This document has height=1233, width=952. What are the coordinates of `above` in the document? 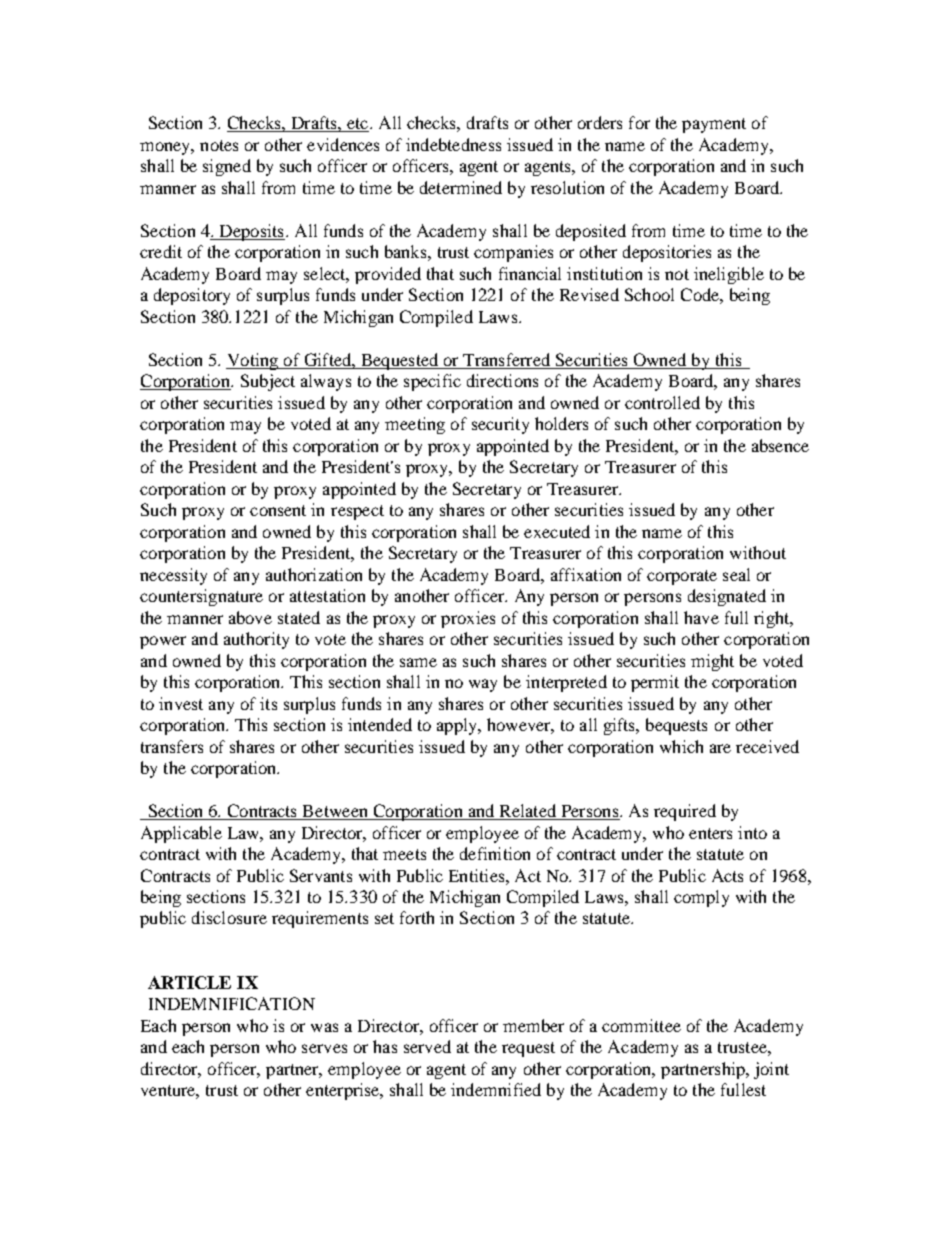 It's located at (250, 617).
